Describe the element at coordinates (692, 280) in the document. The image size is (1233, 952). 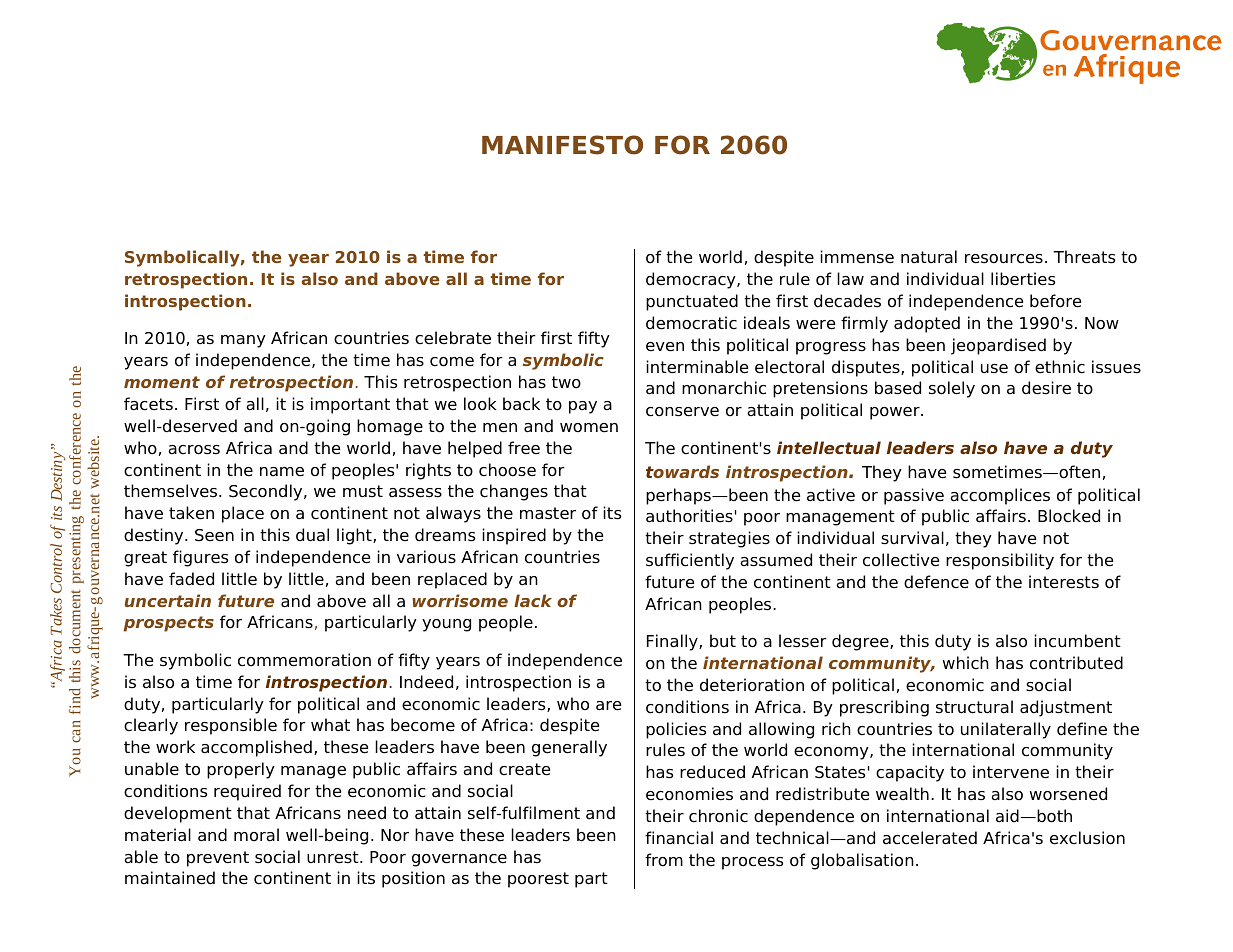
I see `democracy` at that location.
